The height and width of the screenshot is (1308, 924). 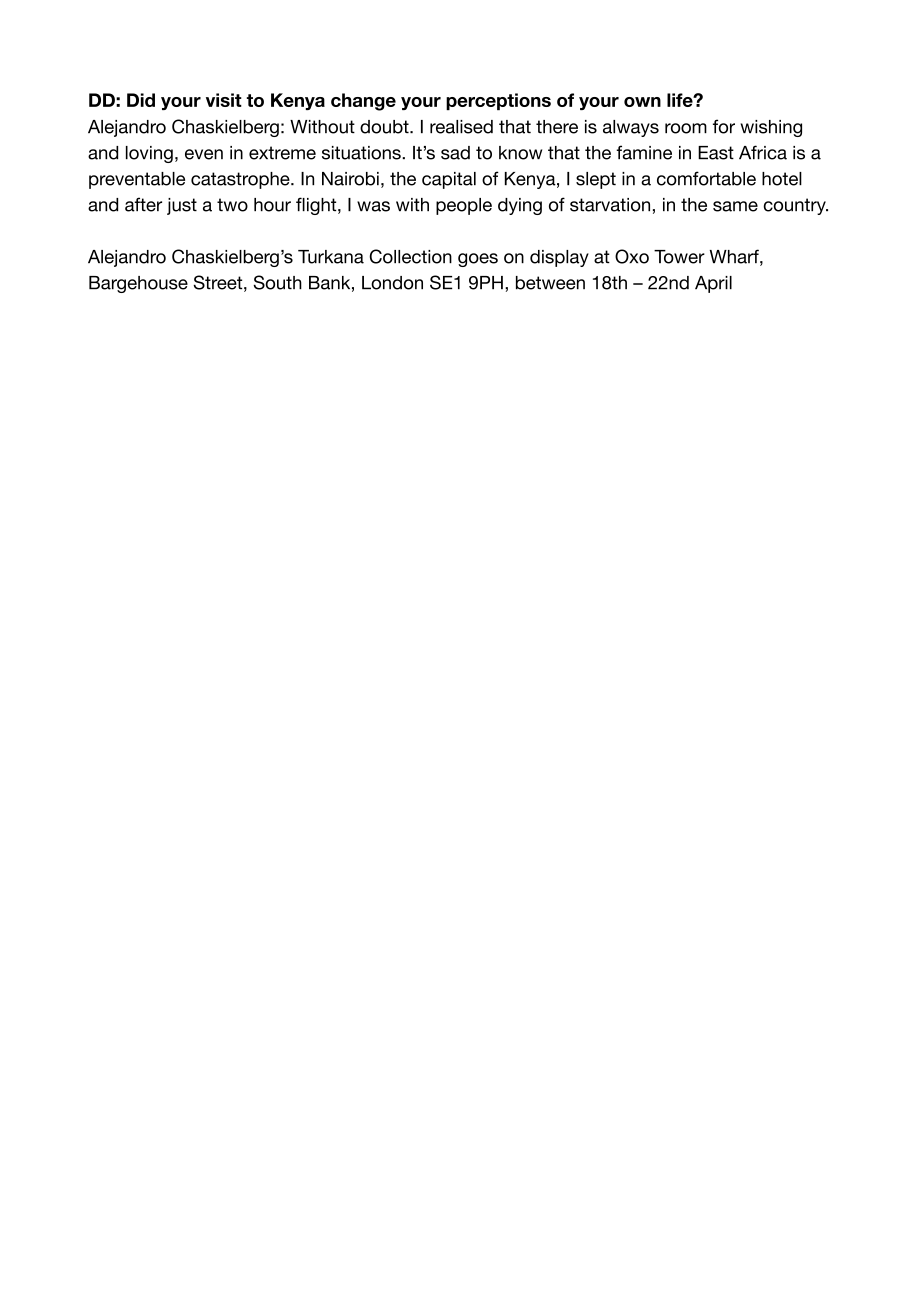 What do you see at coordinates (277, 282) in the screenshot?
I see `South` at bounding box center [277, 282].
